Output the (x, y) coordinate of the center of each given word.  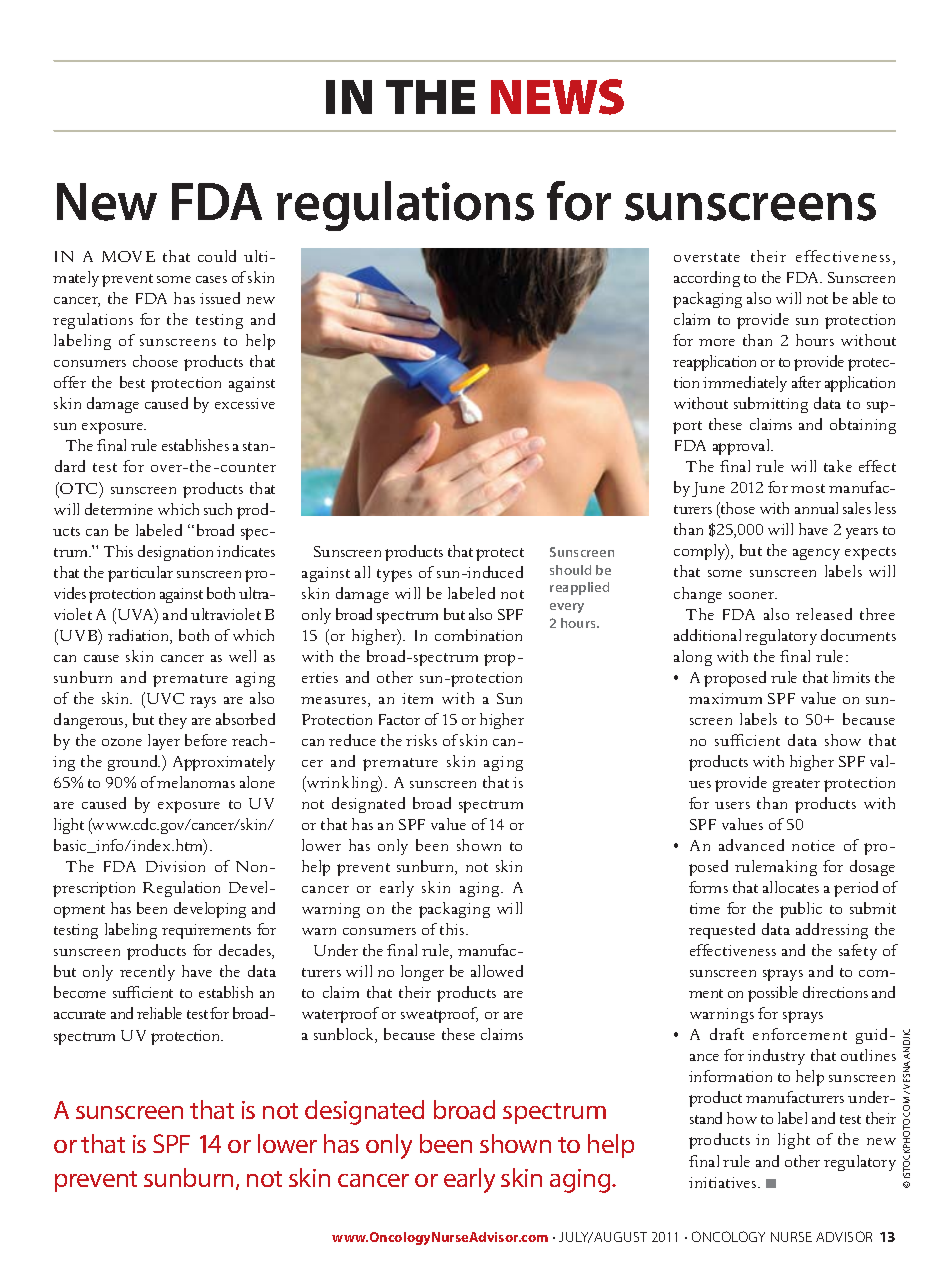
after (806, 382)
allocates (791, 887)
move (128, 256)
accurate (80, 1014)
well (242, 656)
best (132, 382)
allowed (497, 971)
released (824, 614)
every (567, 608)
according (707, 279)
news (557, 97)
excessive (245, 403)
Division (175, 866)
